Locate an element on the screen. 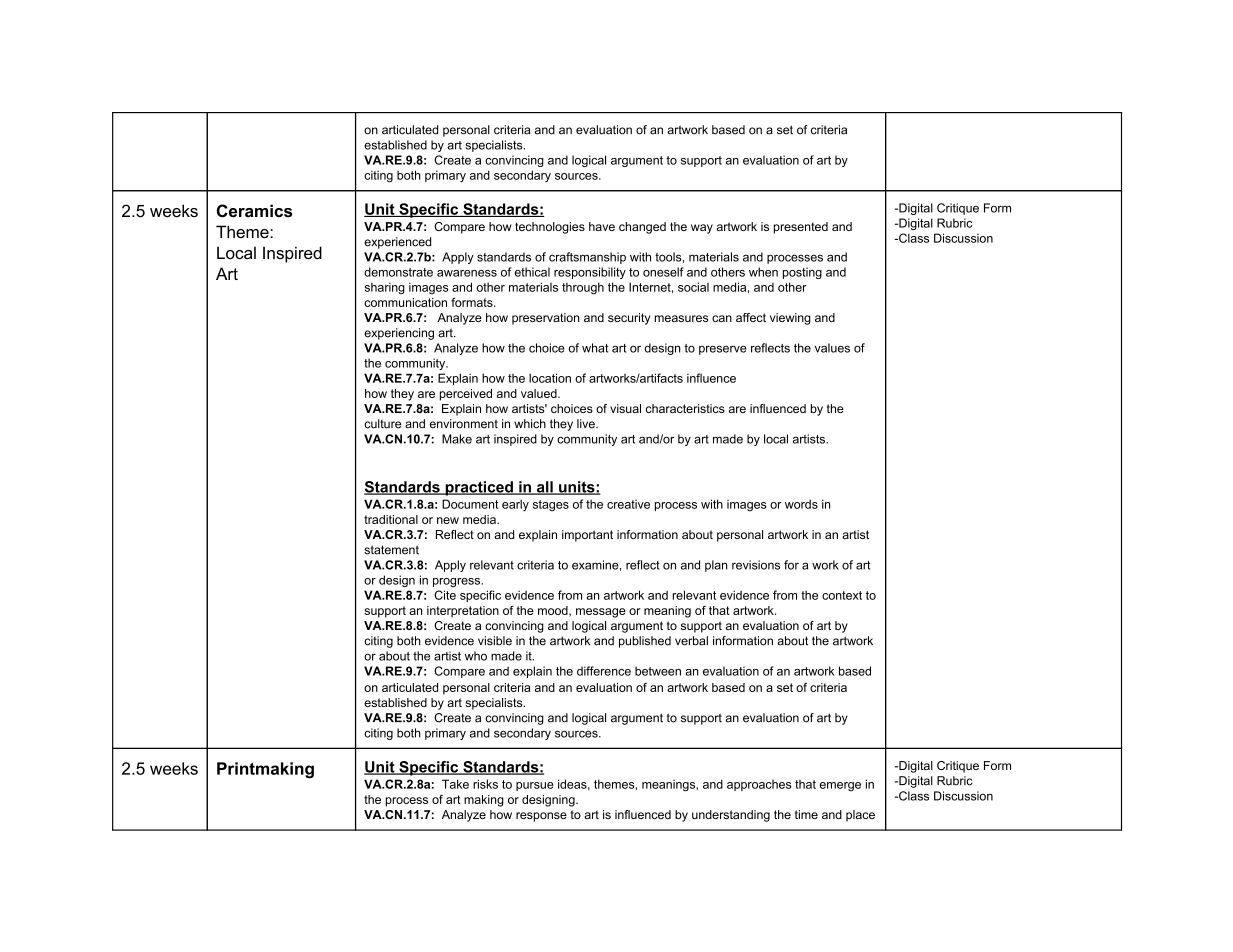  Make is located at coordinates (457, 439).
